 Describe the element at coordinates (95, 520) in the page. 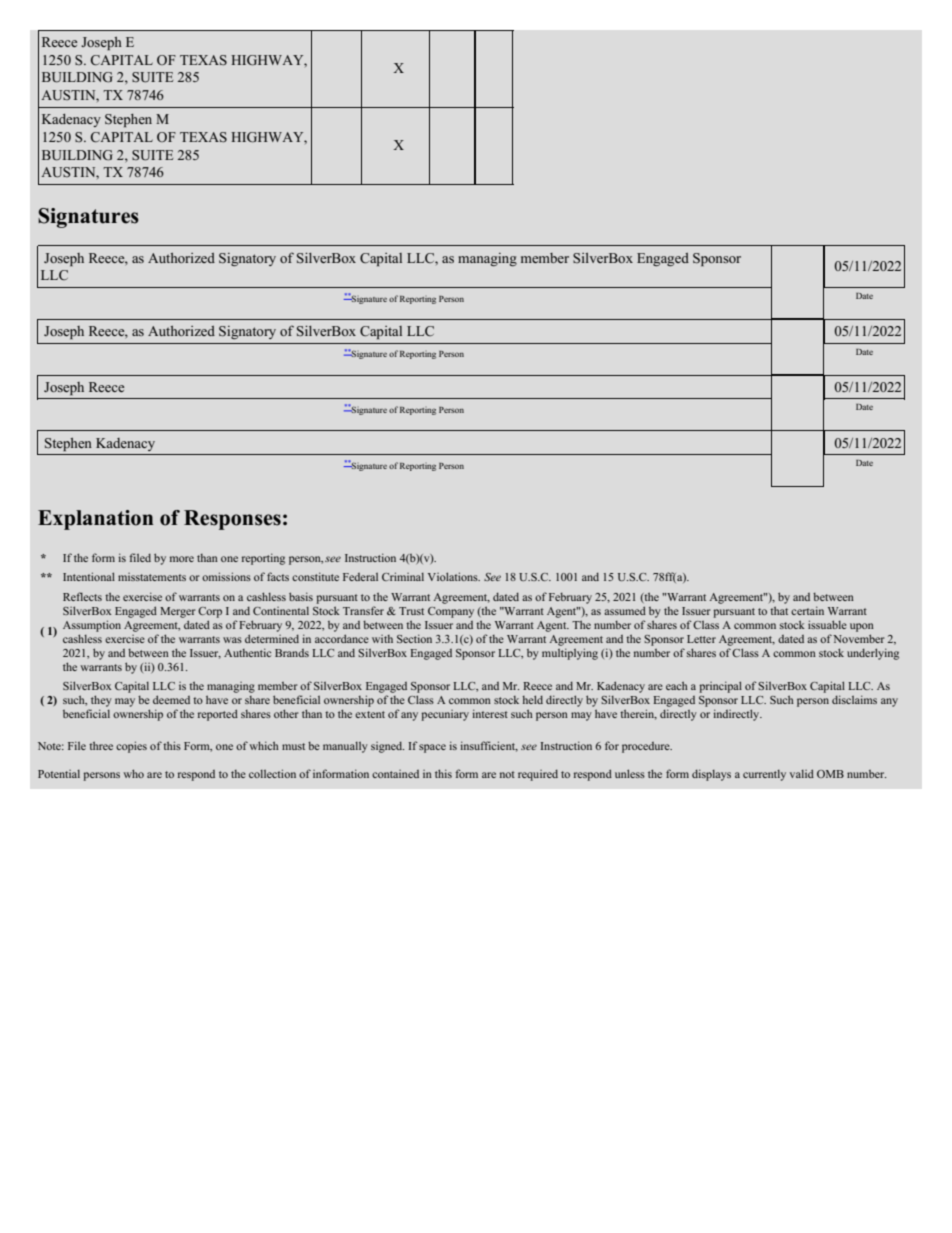

I see `Explanation` at that location.
